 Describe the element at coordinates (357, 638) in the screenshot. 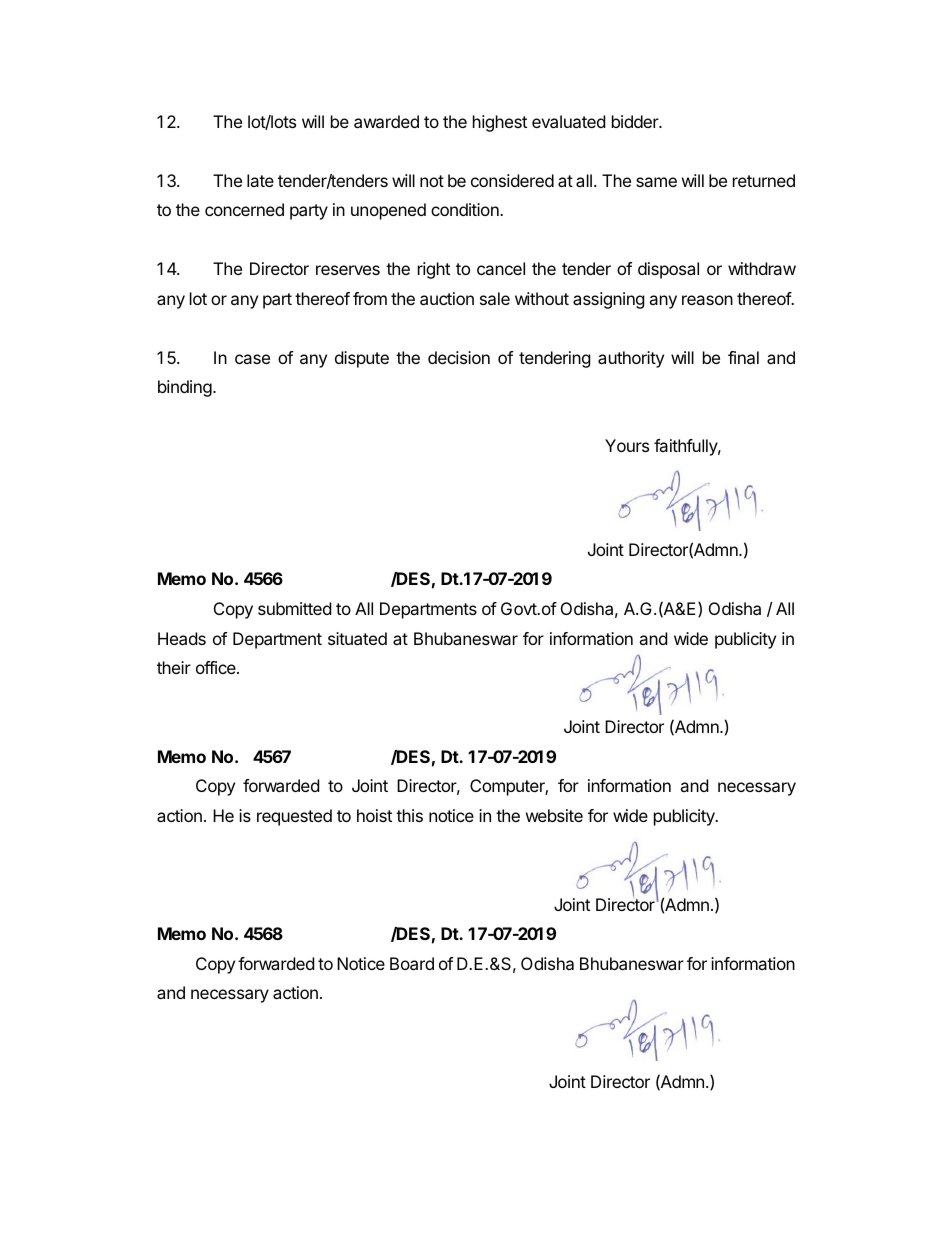

I see `situated` at that location.
